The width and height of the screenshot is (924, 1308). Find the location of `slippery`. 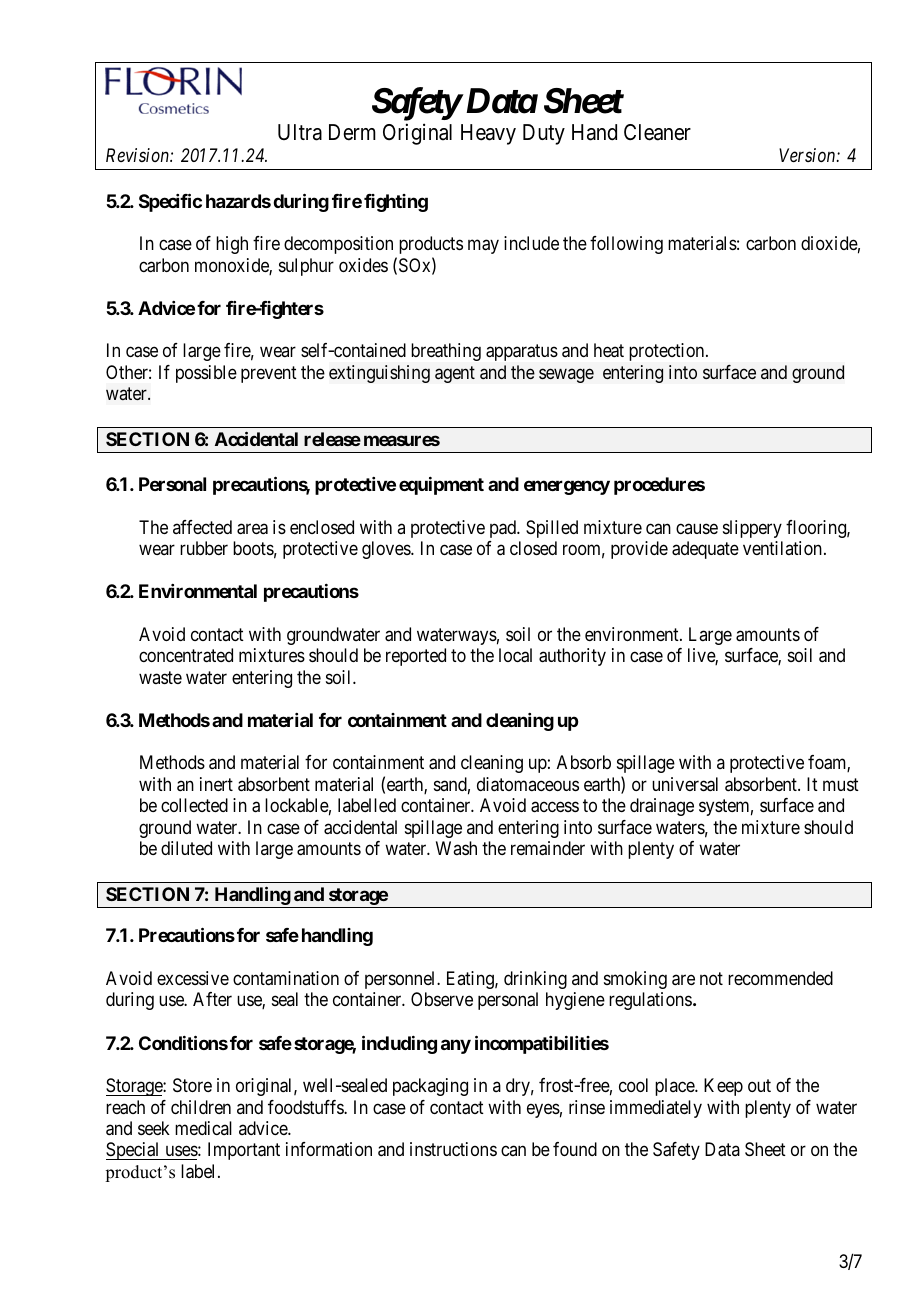

slippery is located at coordinates (752, 529).
